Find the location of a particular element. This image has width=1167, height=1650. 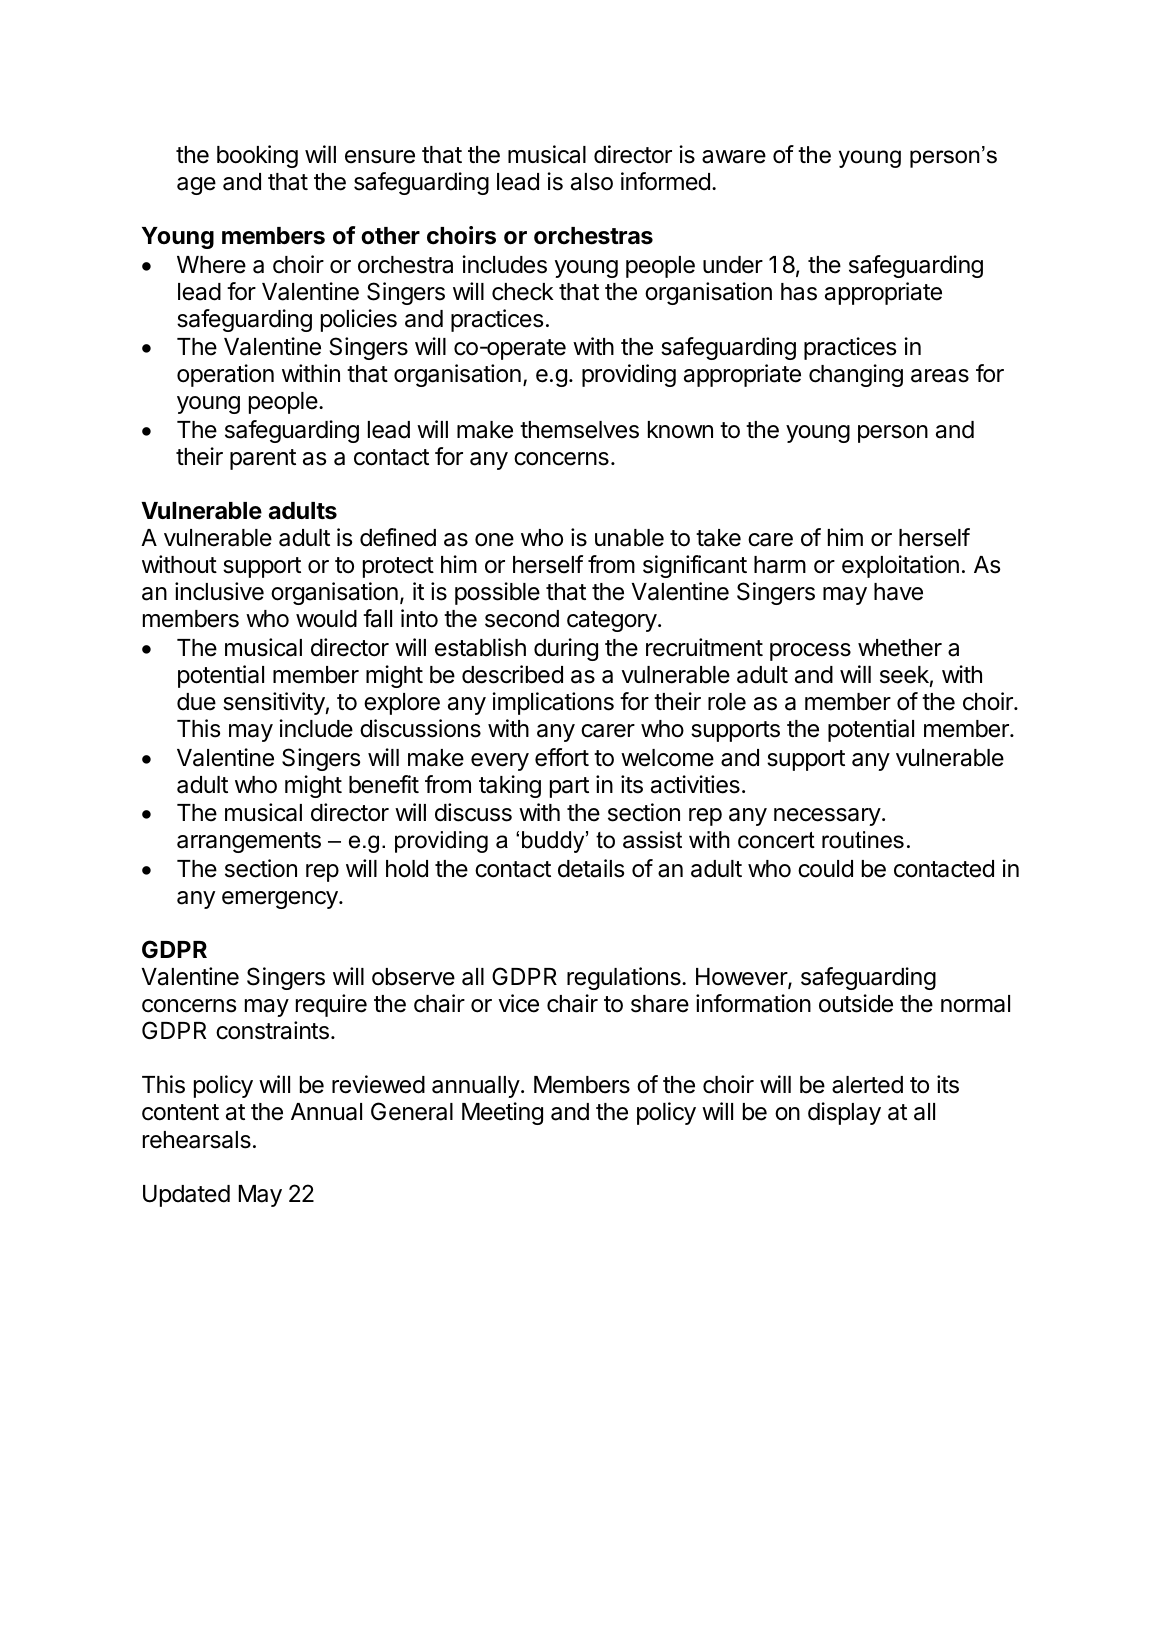

aware is located at coordinates (734, 157).
